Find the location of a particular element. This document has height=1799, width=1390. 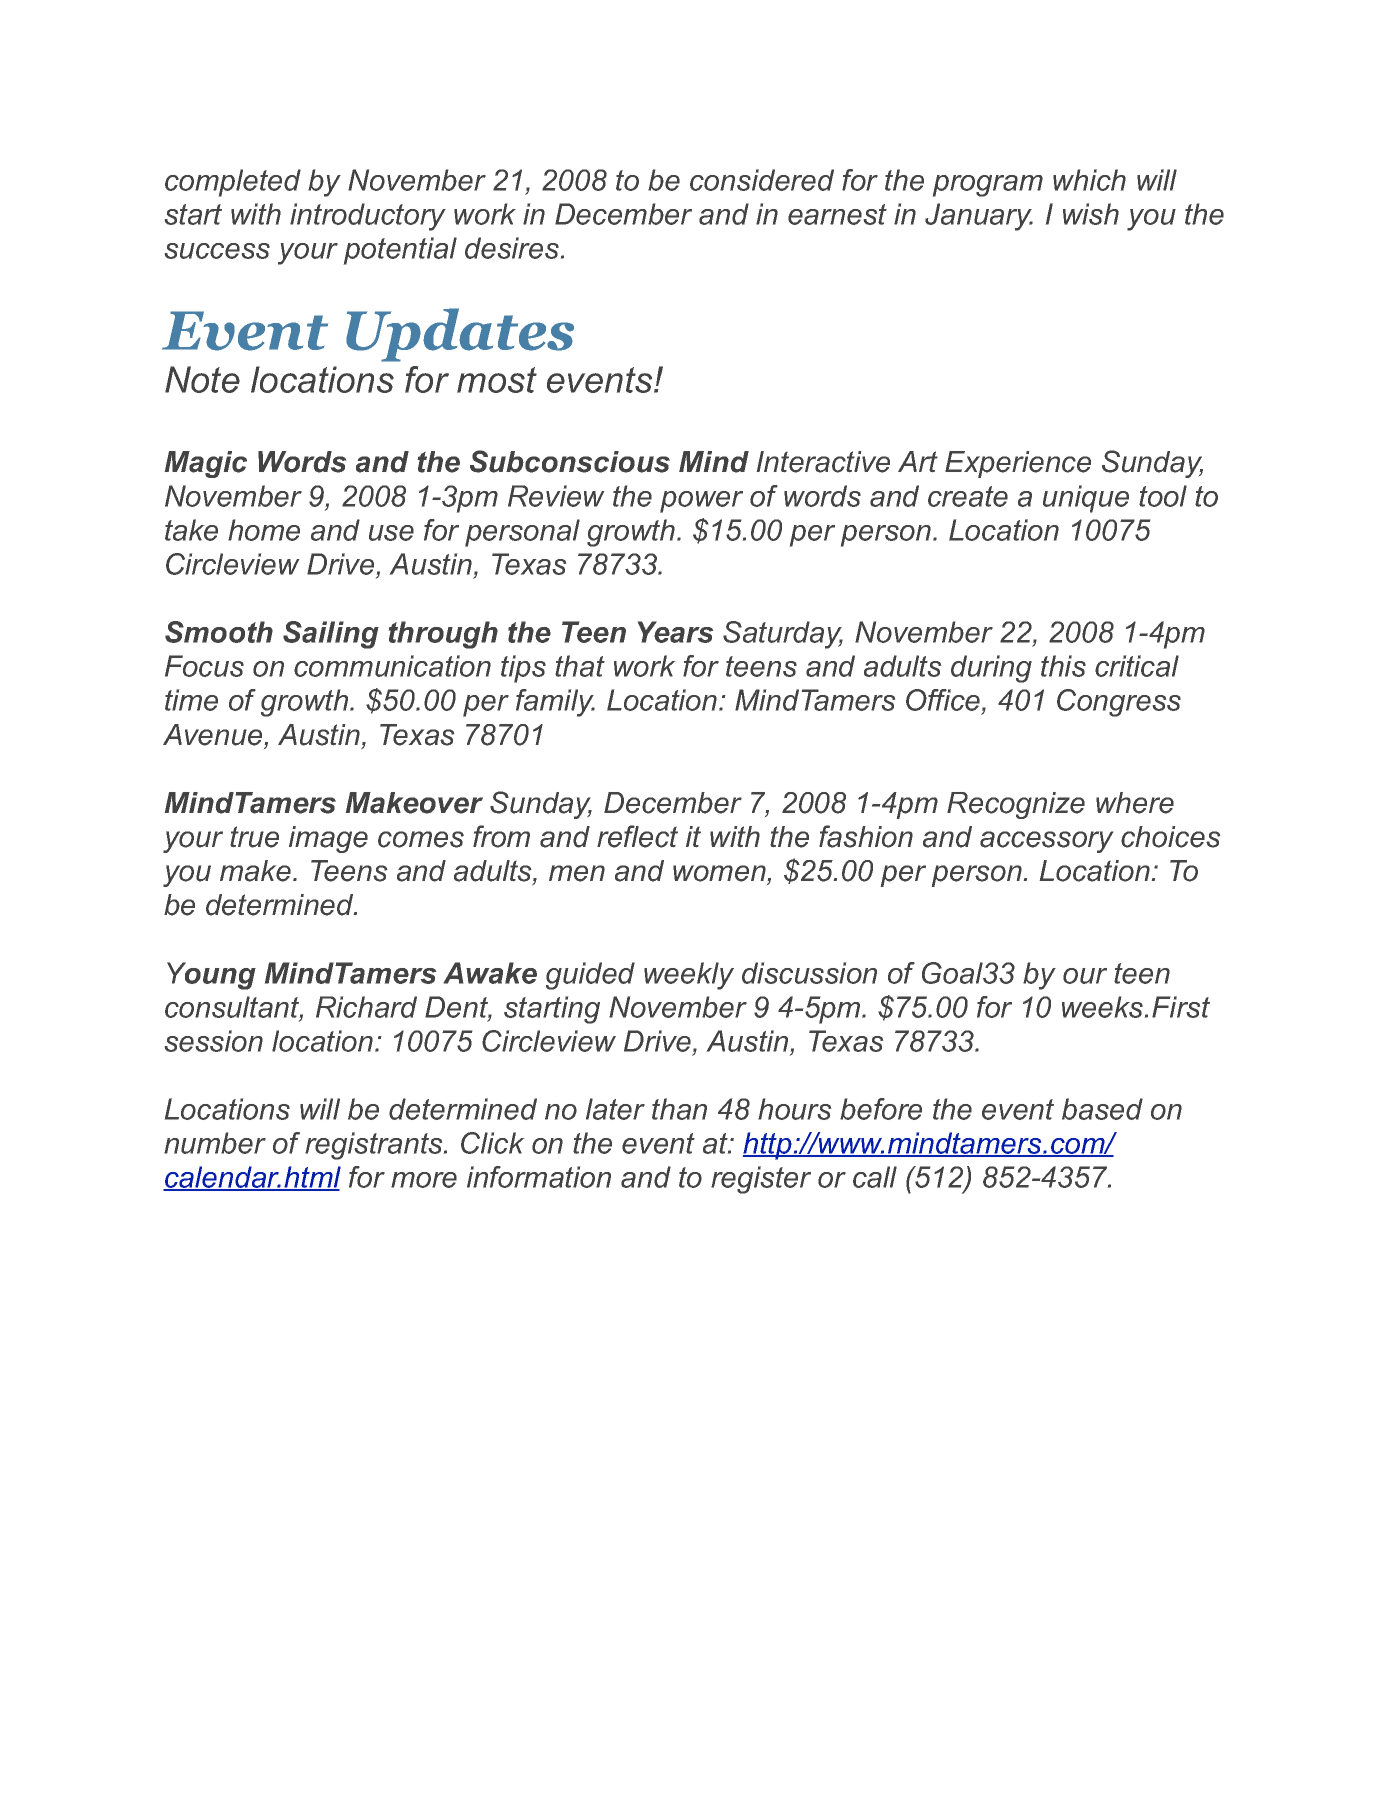

introductory is located at coordinates (368, 217).
